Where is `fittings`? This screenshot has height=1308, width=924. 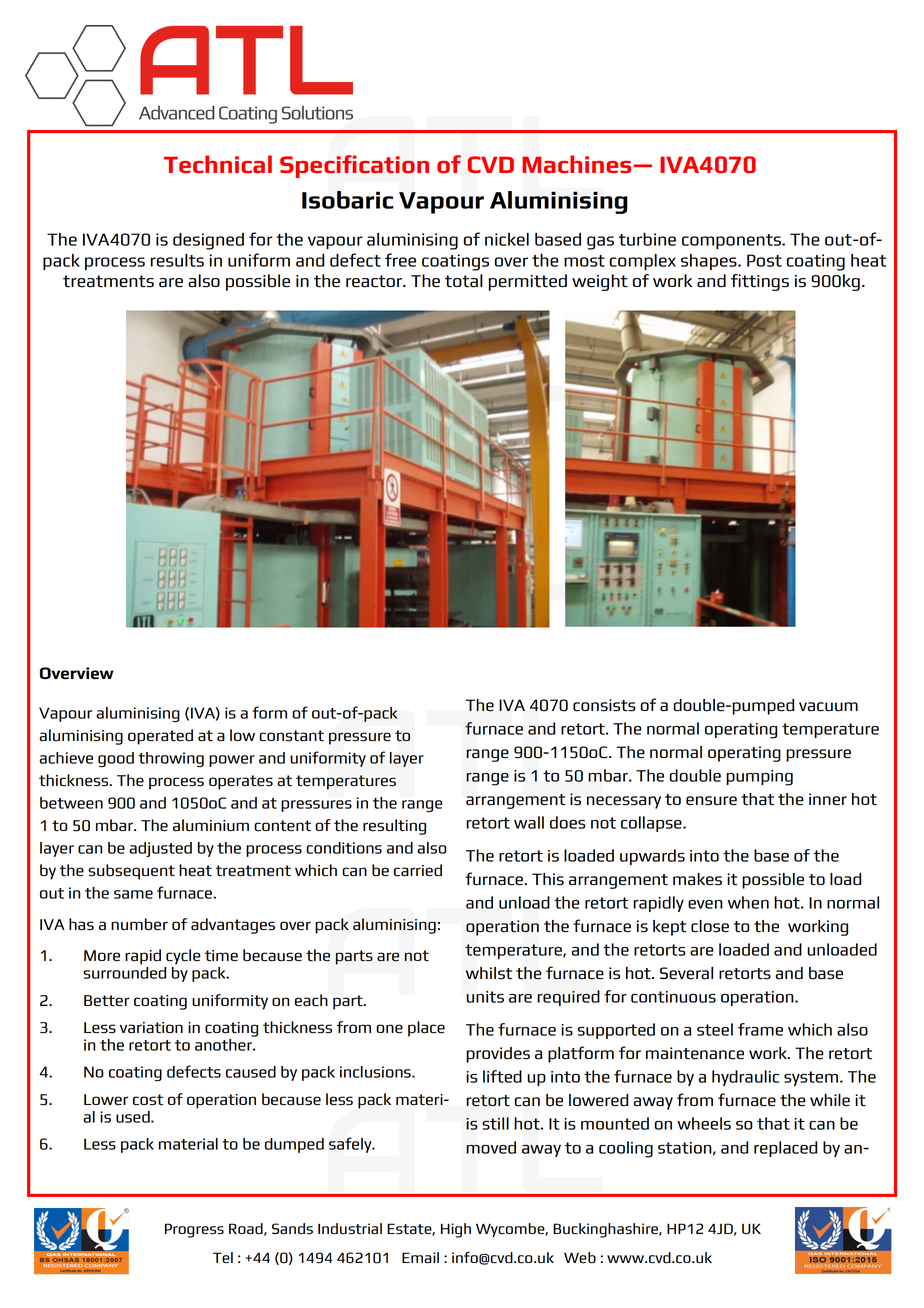
fittings is located at coordinates (760, 282).
